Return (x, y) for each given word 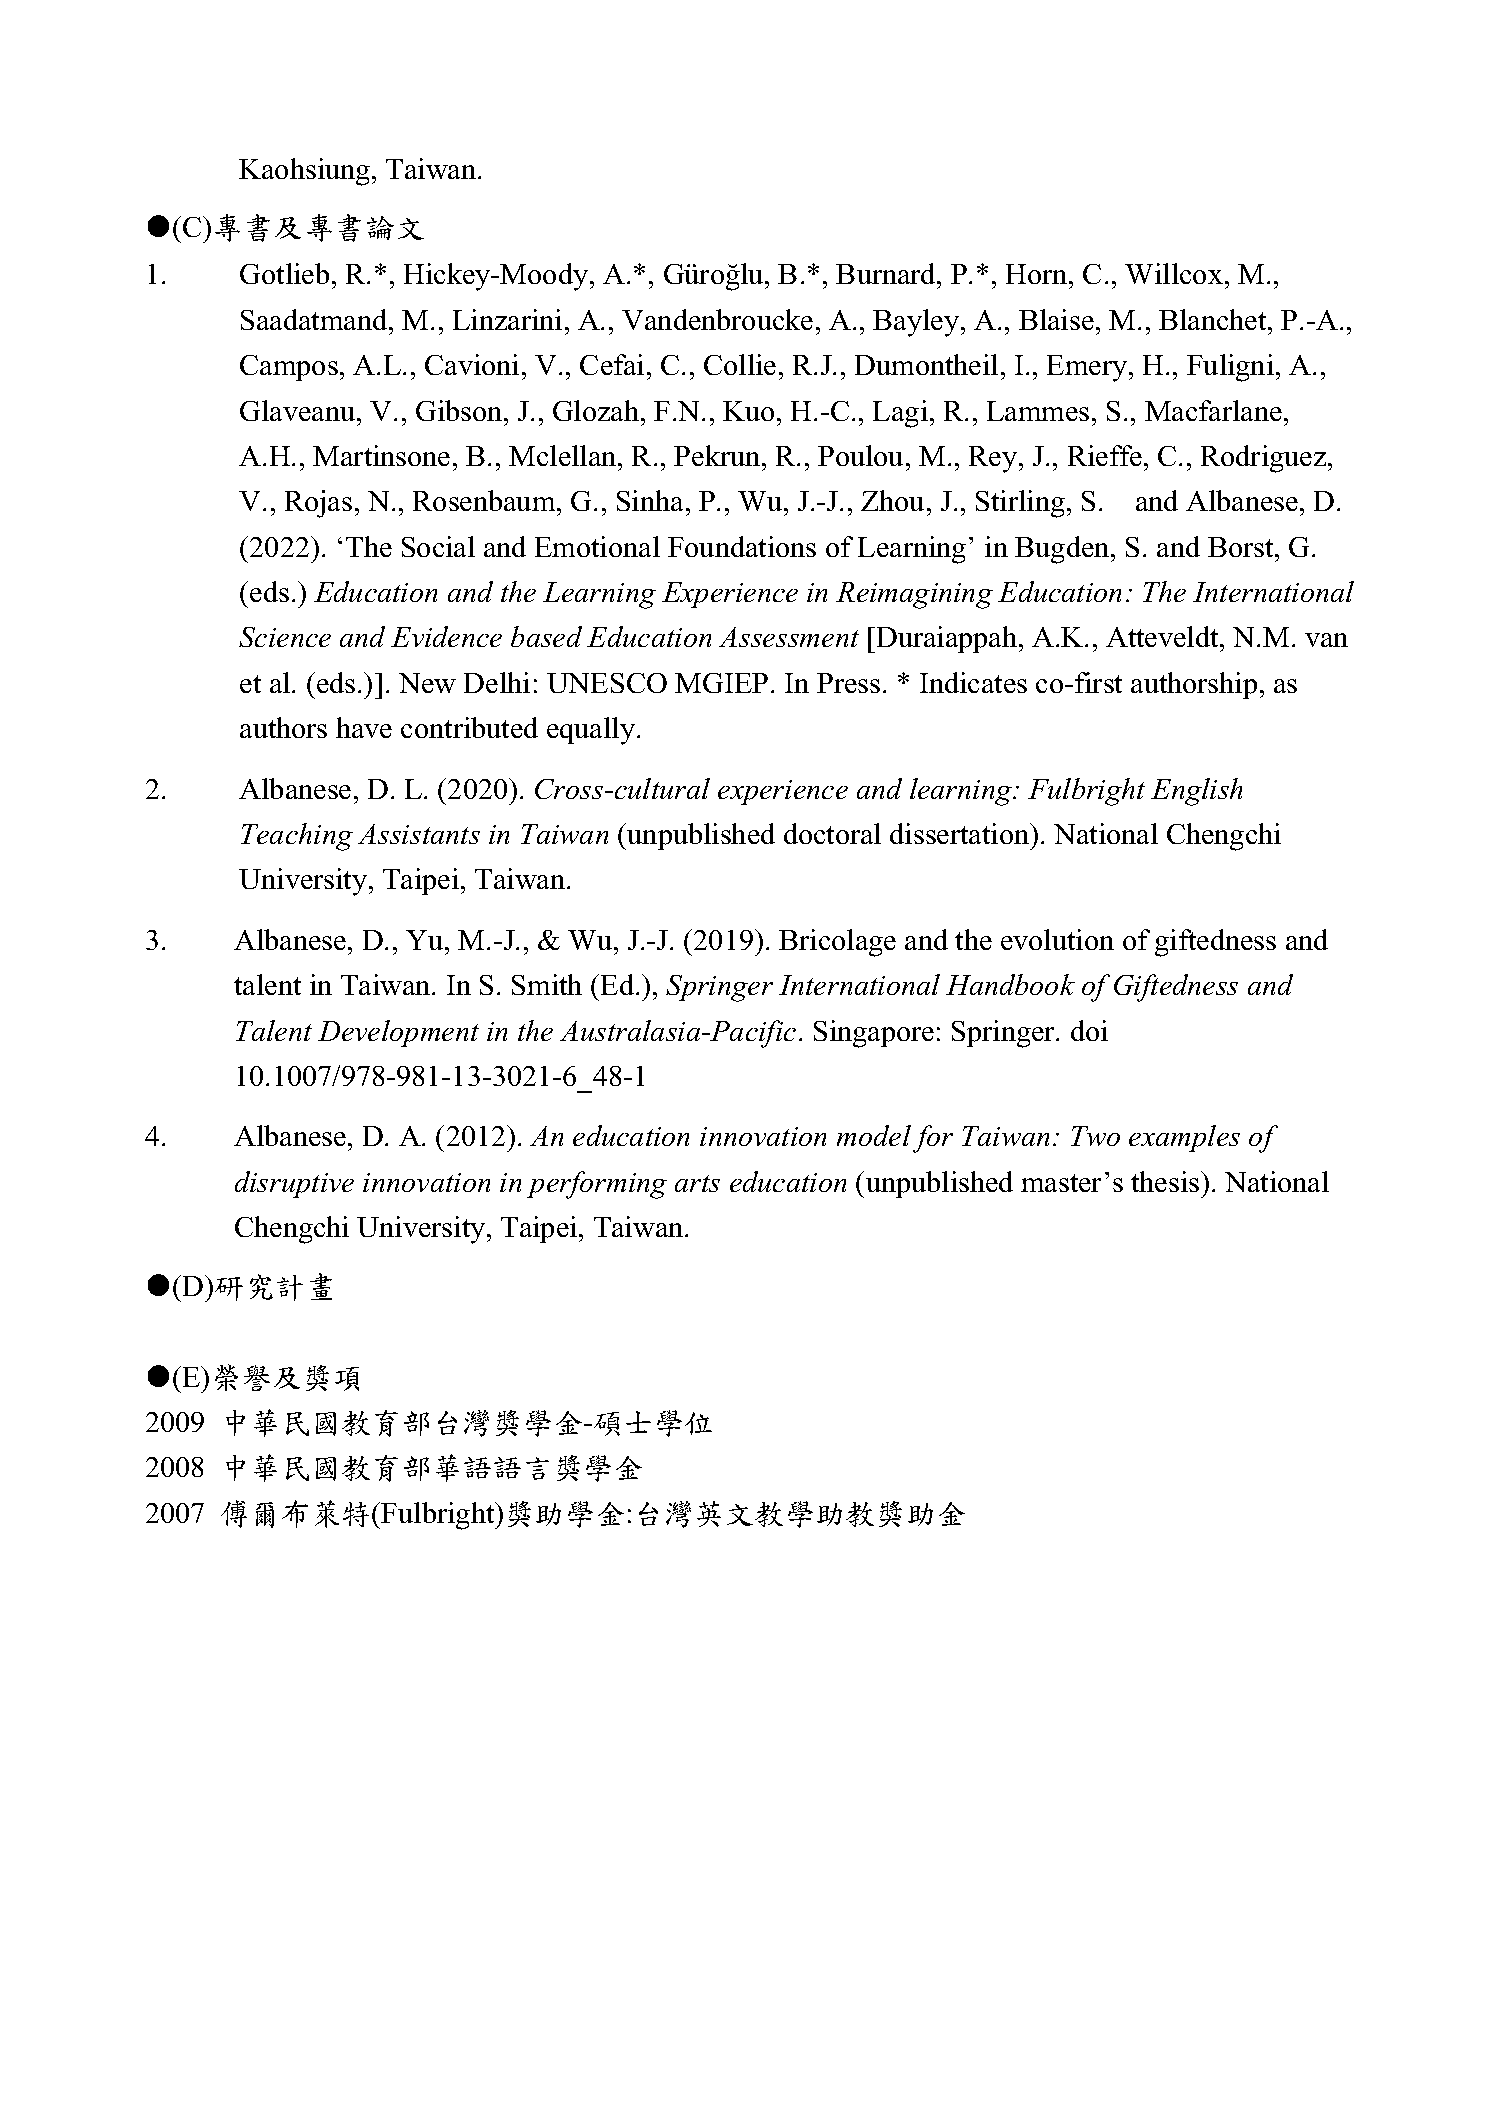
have (364, 727)
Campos (289, 368)
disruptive (294, 1184)
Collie (740, 364)
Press (848, 683)
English (1196, 792)
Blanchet (1214, 319)
